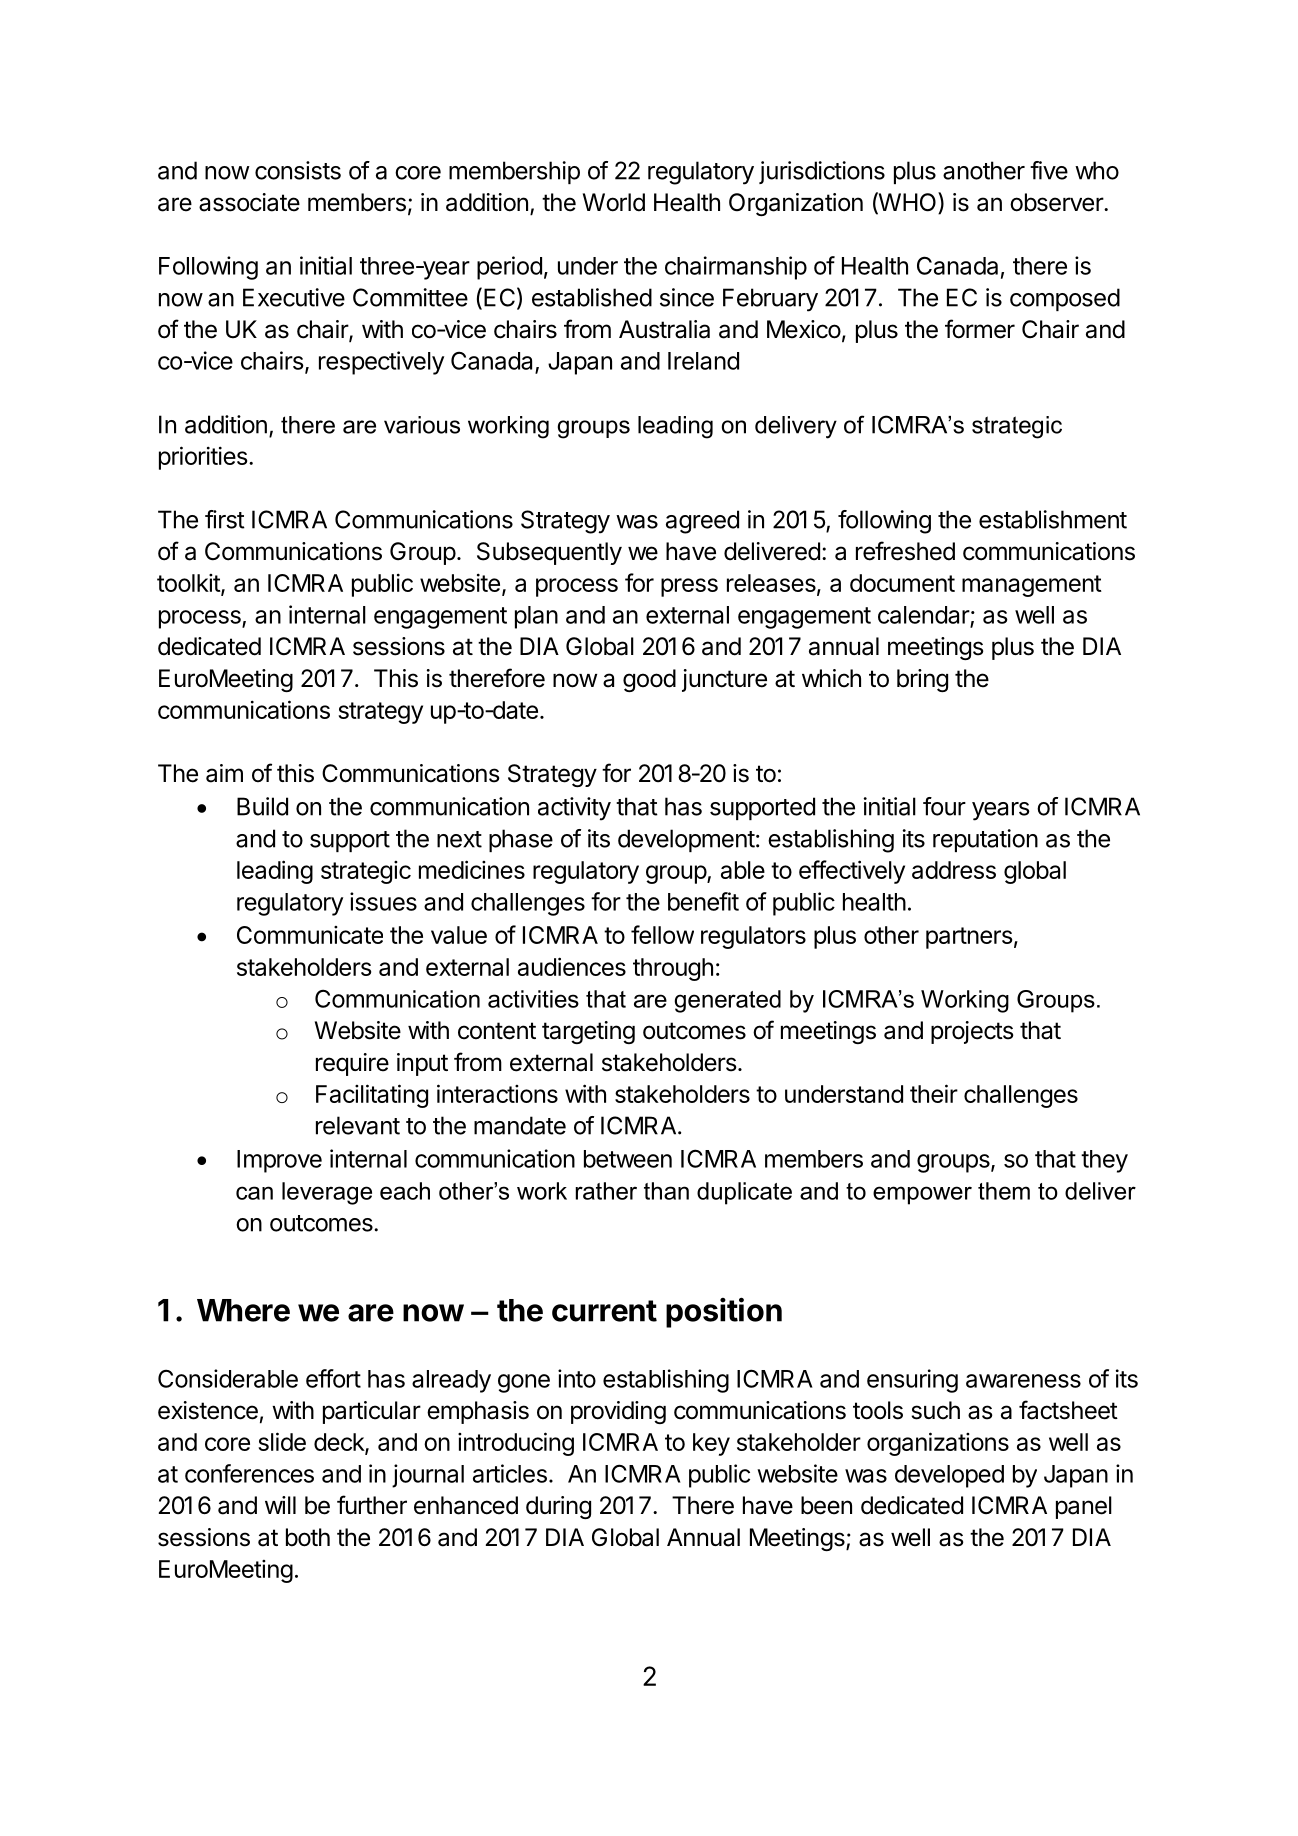  I want to click on management, so click(1032, 586).
